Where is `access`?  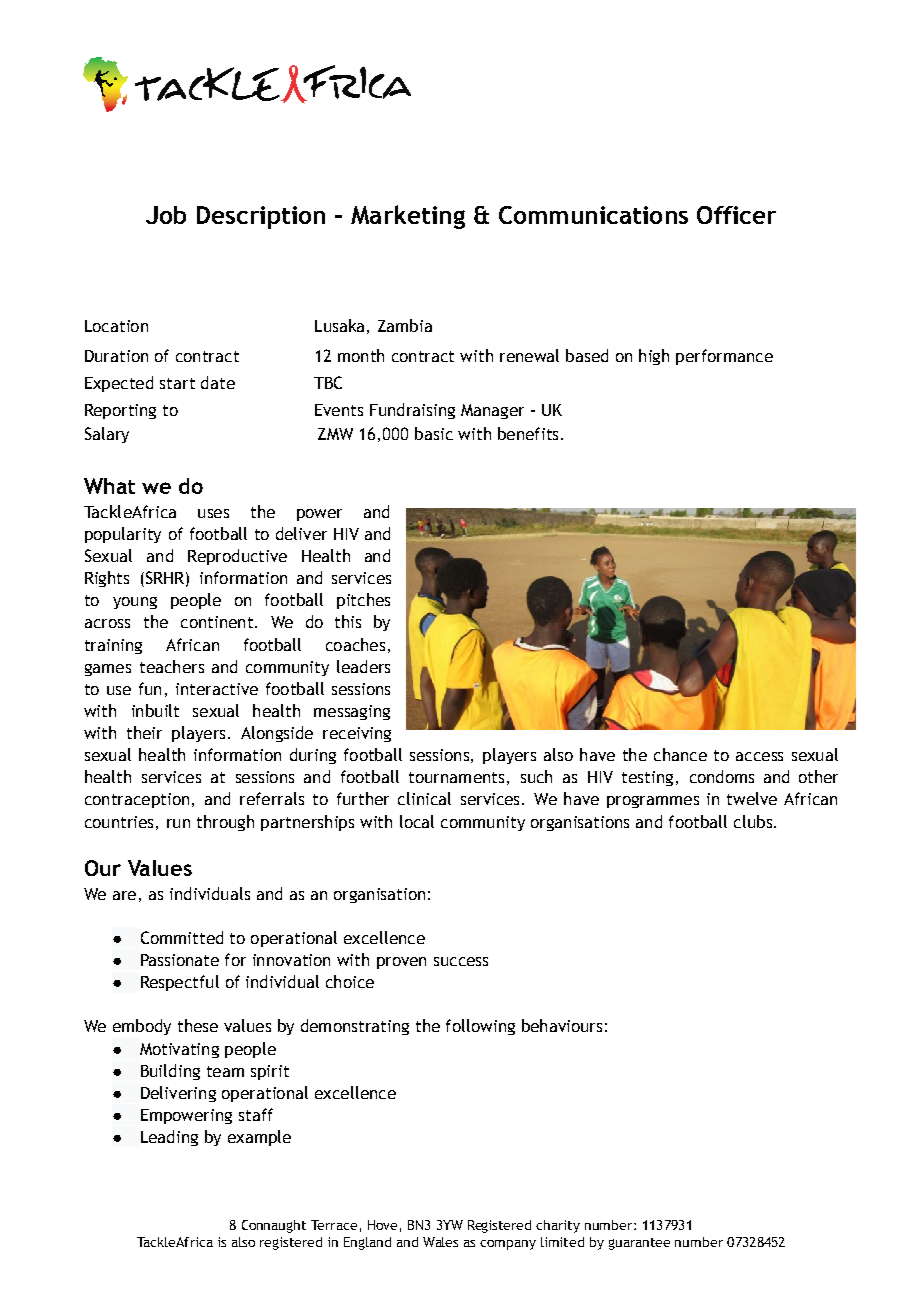
access is located at coordinates (759, 756).
